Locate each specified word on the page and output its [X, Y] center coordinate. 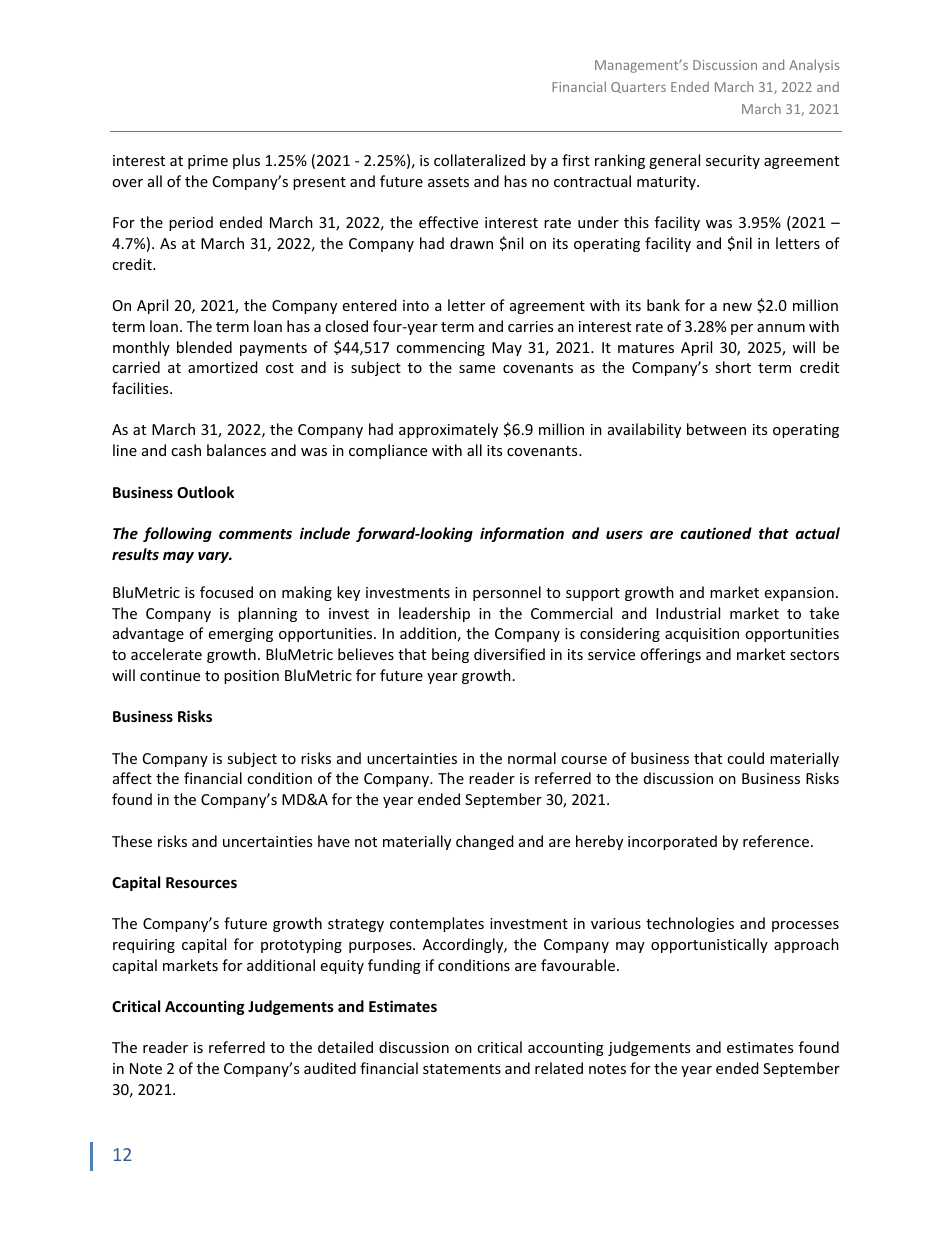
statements [462, 1069]
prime [208, 162]
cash [186, 450]
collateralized [479, 160]
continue [170, 675]
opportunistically [709, 945]
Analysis [814, 66]
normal [532, 758]
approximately [448, 430]
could [745, 758]
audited [330, 1068]
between [716, 429]
